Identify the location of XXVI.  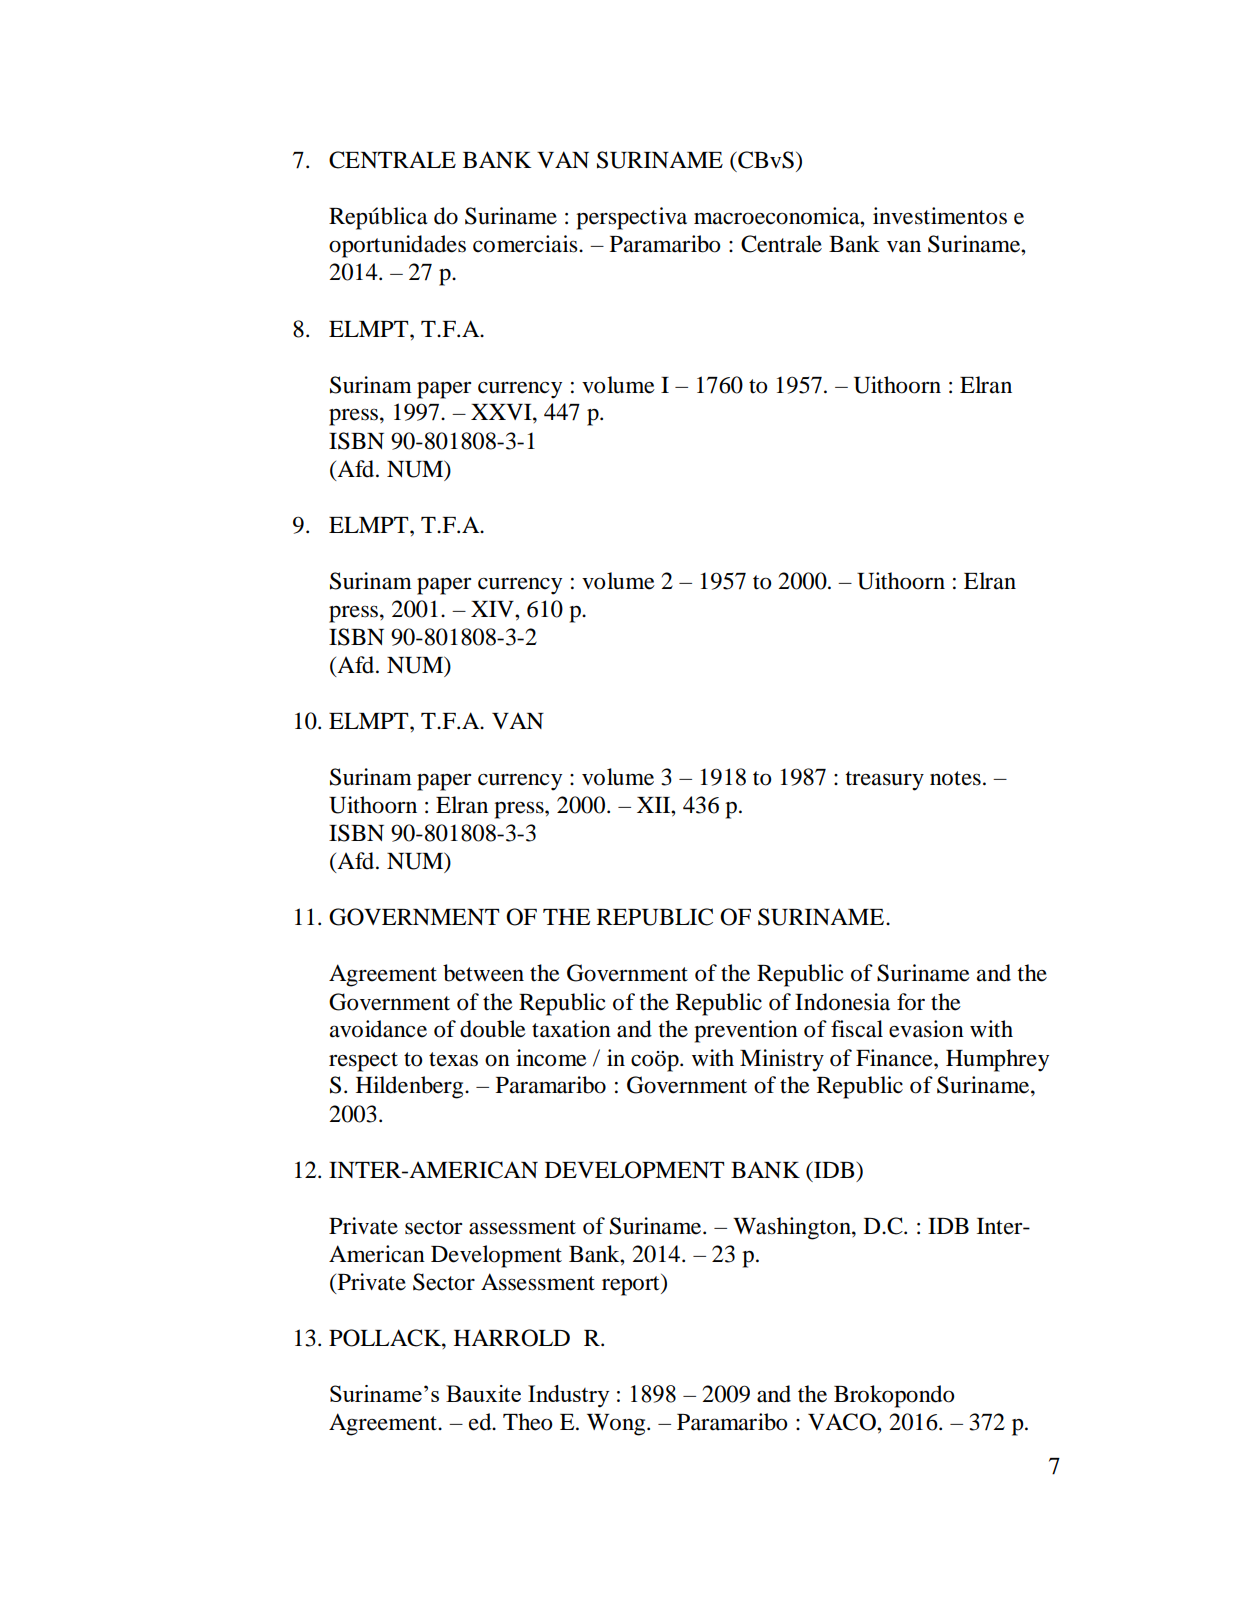
(502, 412).
